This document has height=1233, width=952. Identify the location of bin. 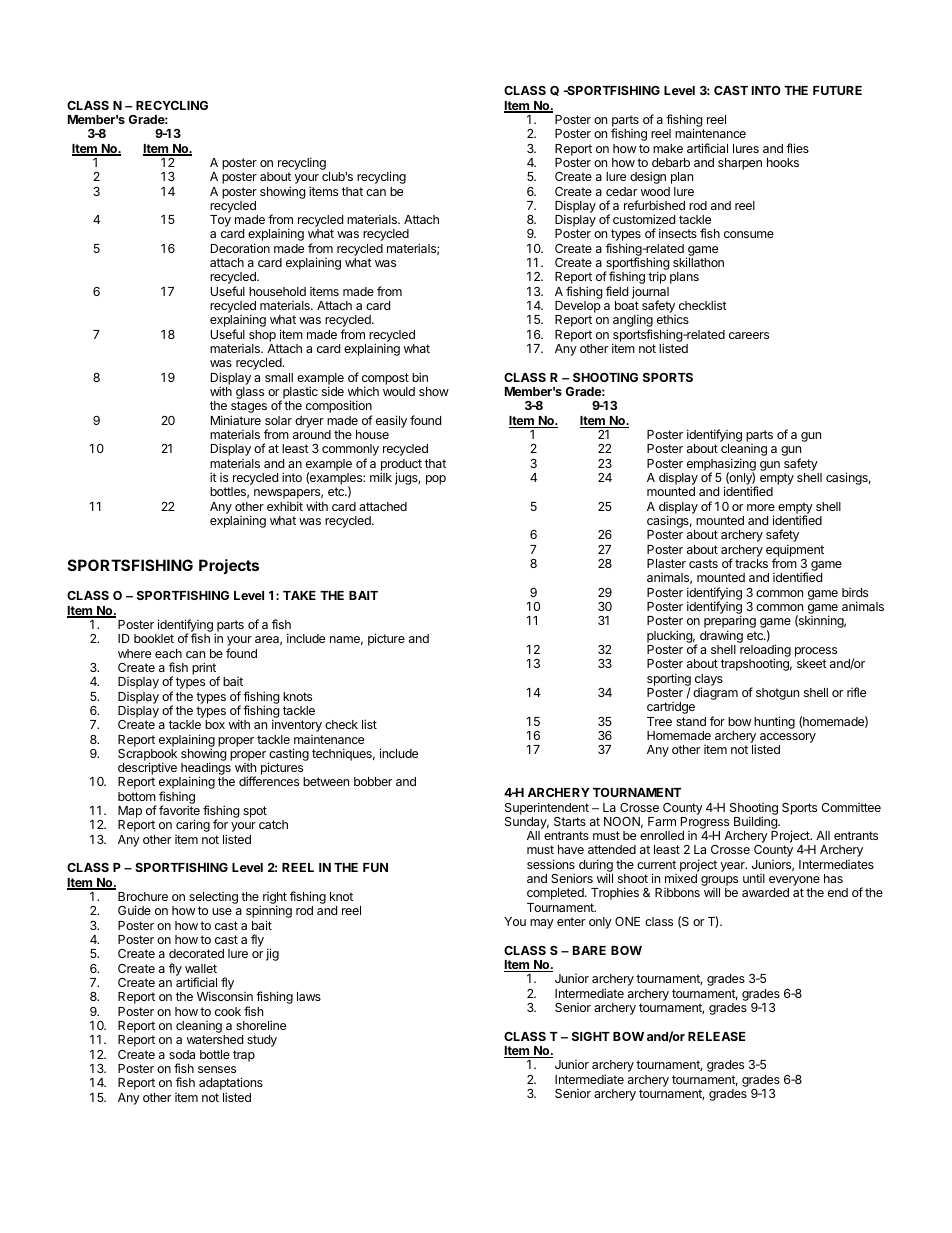
(420, 377).
